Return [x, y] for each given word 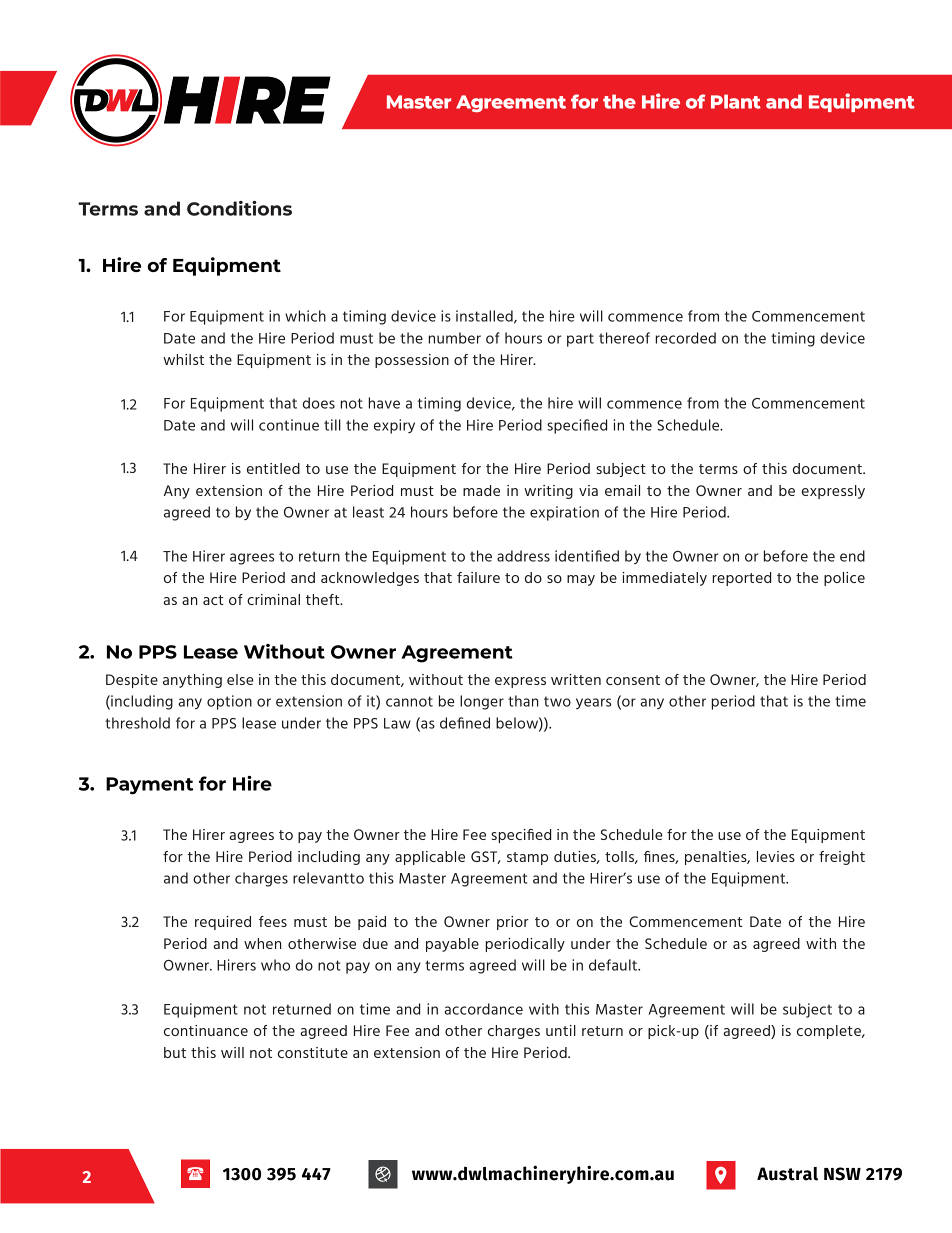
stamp [527, 858]
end [852, 556]
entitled [273, 468]
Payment [149, 786]
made [481, 490]
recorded [685, 338]
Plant [736, 101]
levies [776, 856]
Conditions [239, 208]
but [175, 1052]
